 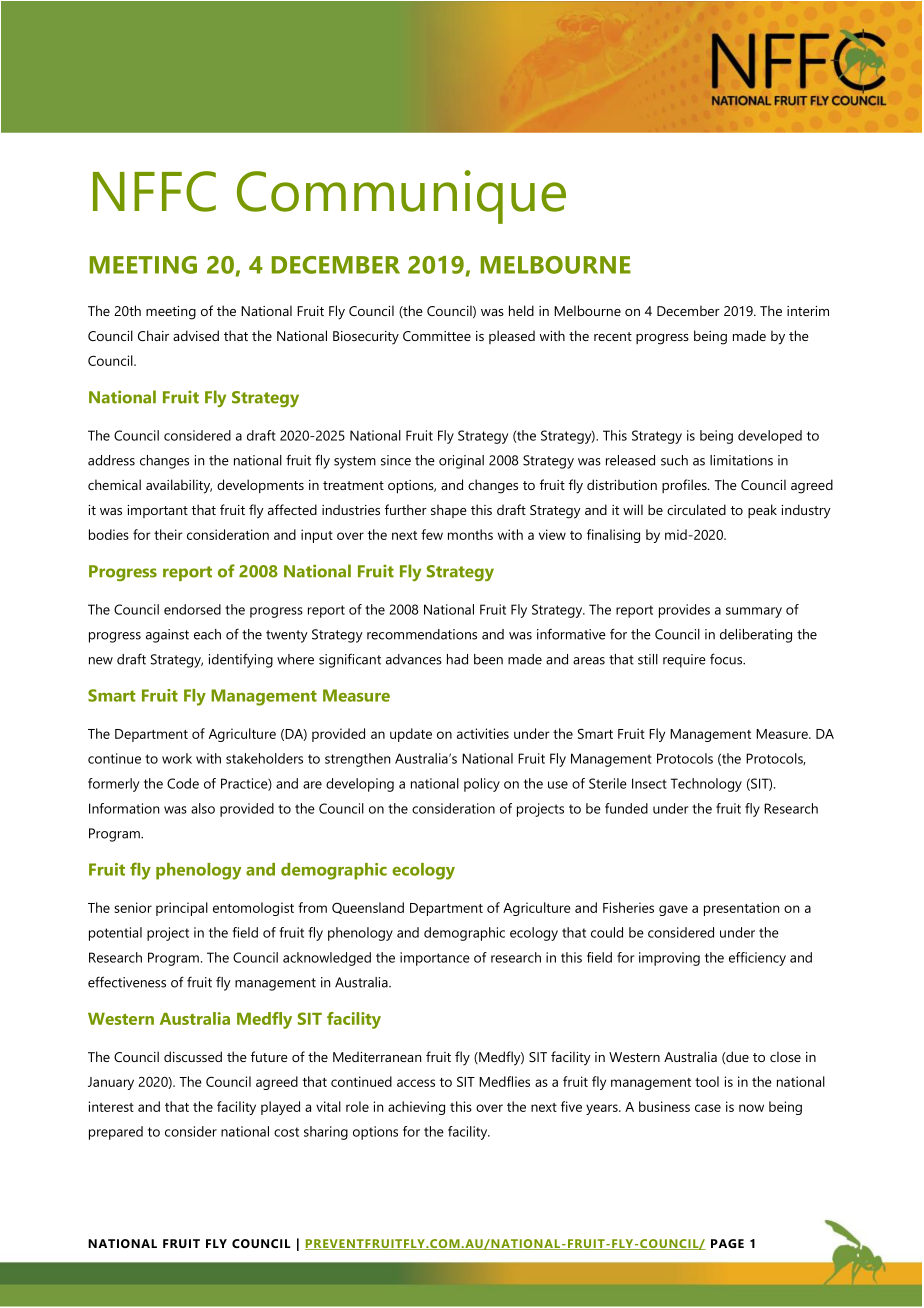 What do you see at coordinates (483, 733) in the document?
I see `activities` at bounding box center [483, 733].
